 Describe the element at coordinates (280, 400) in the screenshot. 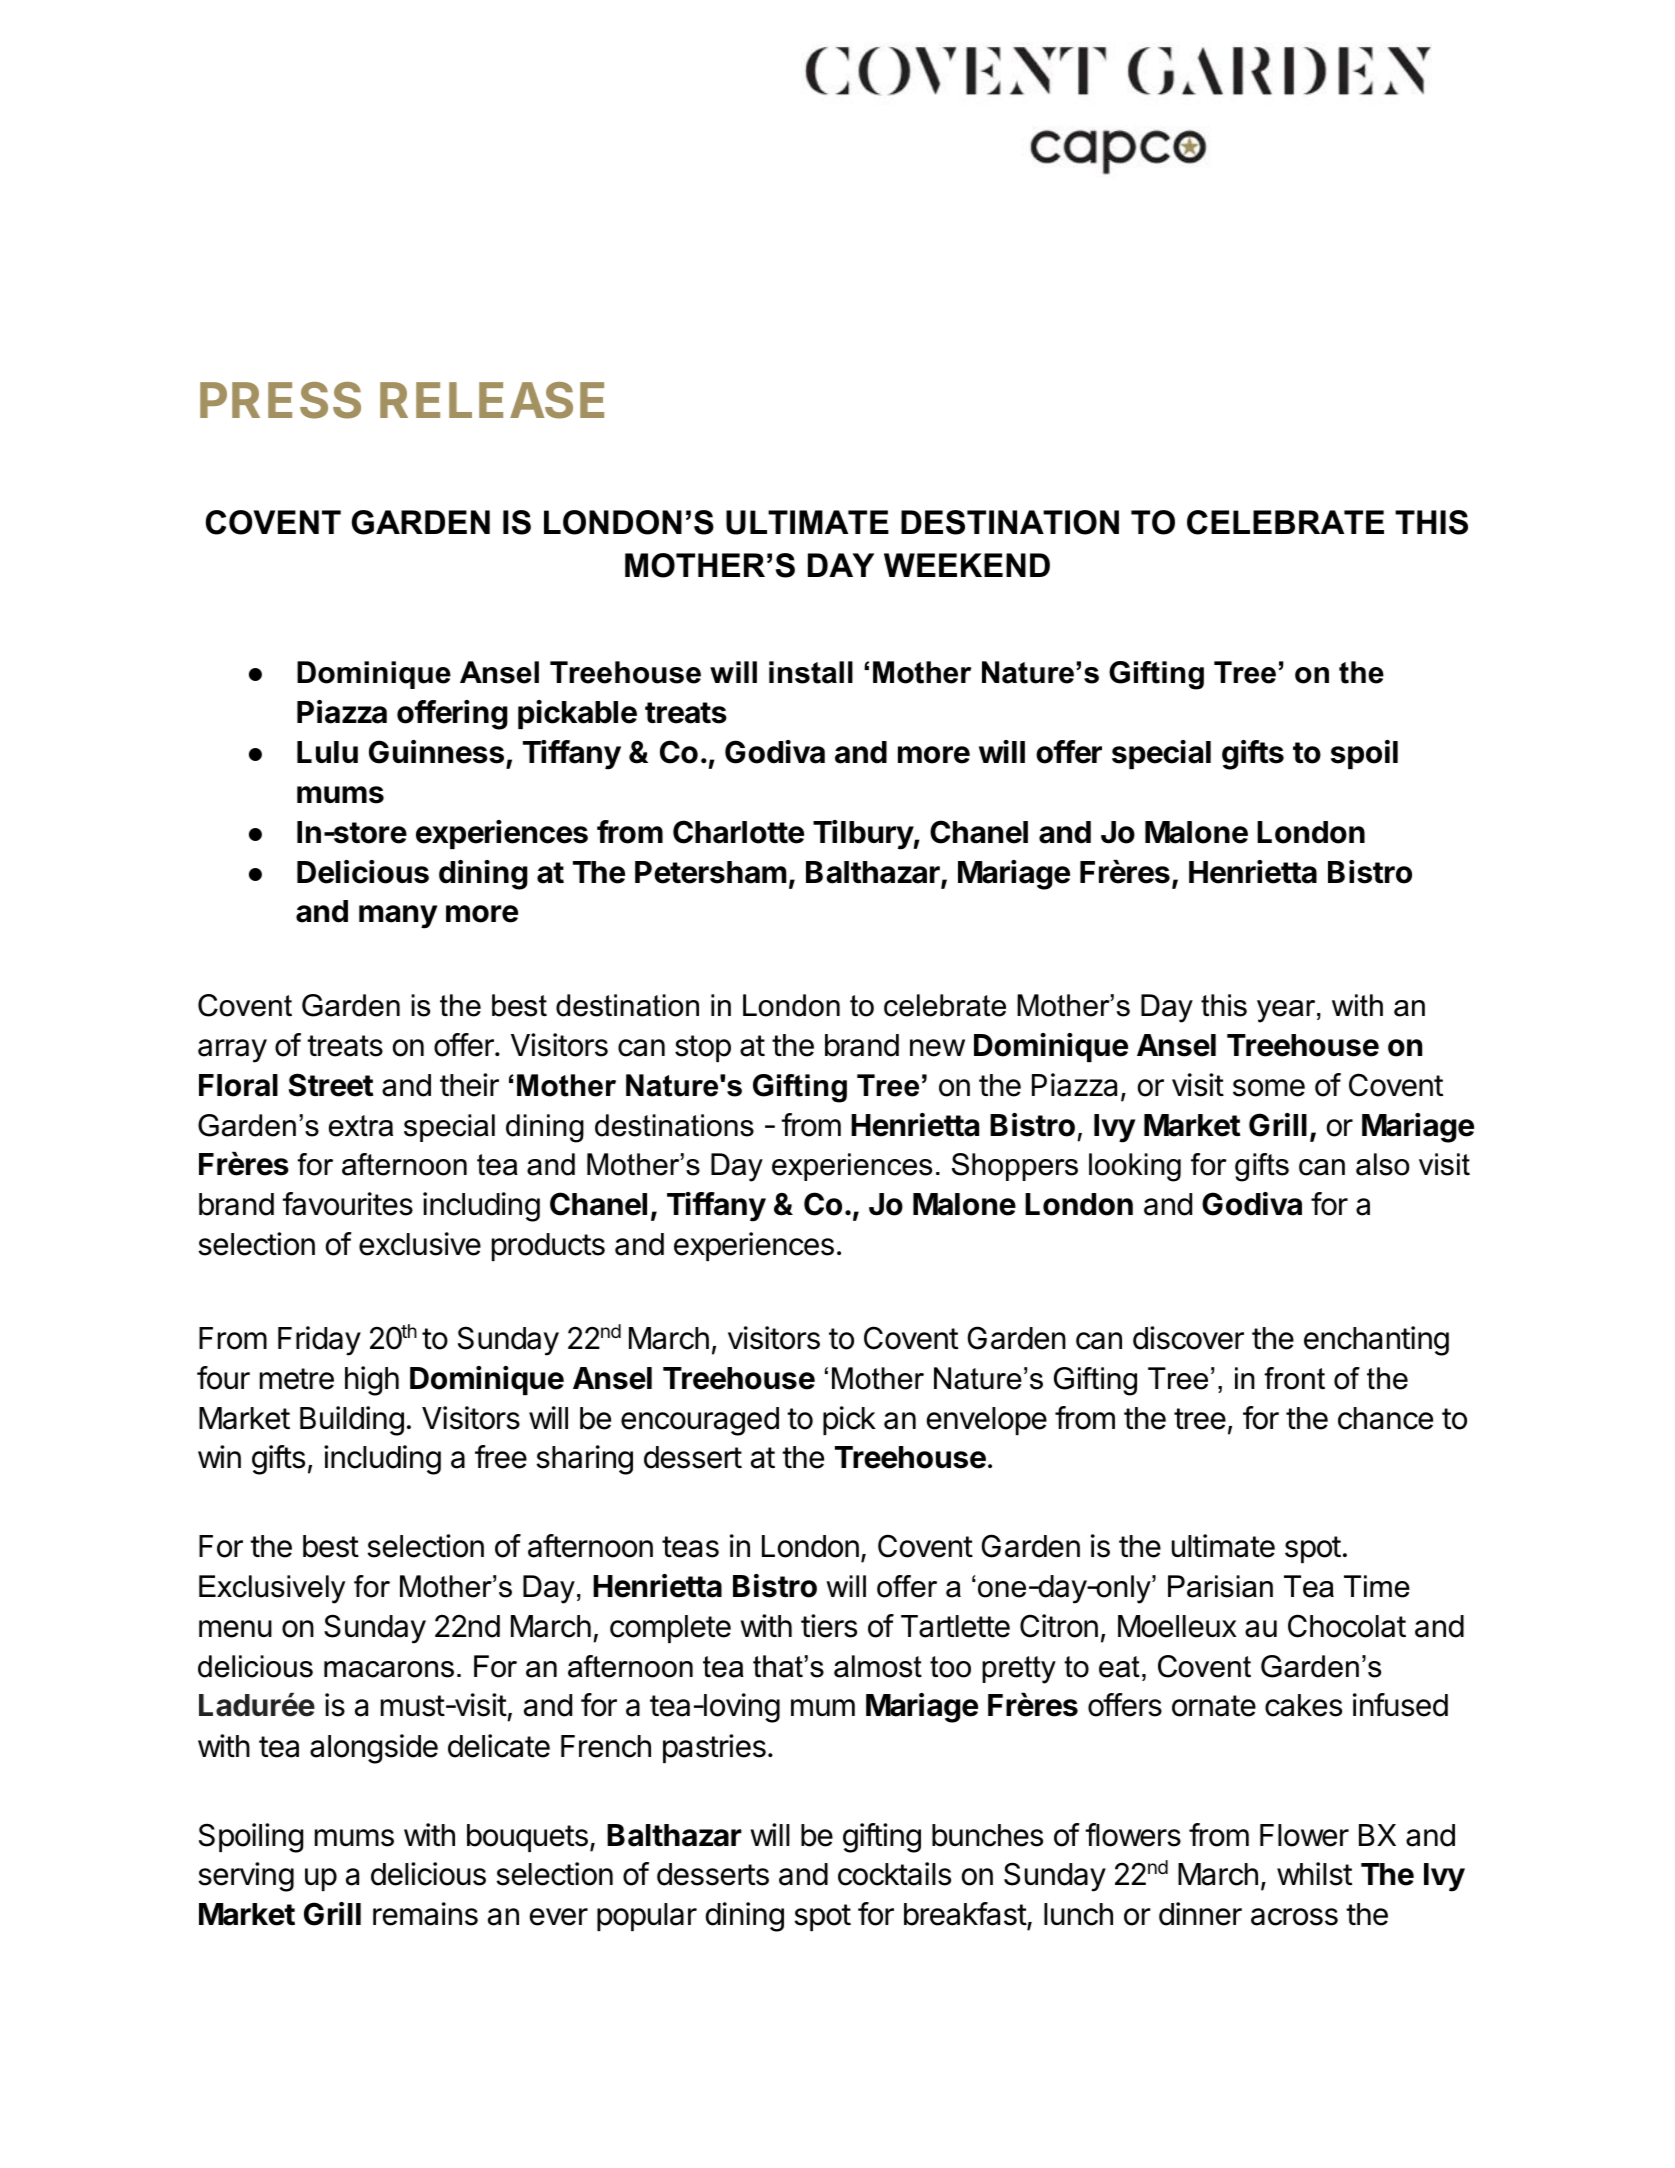

I see `PRESS` at that location.
